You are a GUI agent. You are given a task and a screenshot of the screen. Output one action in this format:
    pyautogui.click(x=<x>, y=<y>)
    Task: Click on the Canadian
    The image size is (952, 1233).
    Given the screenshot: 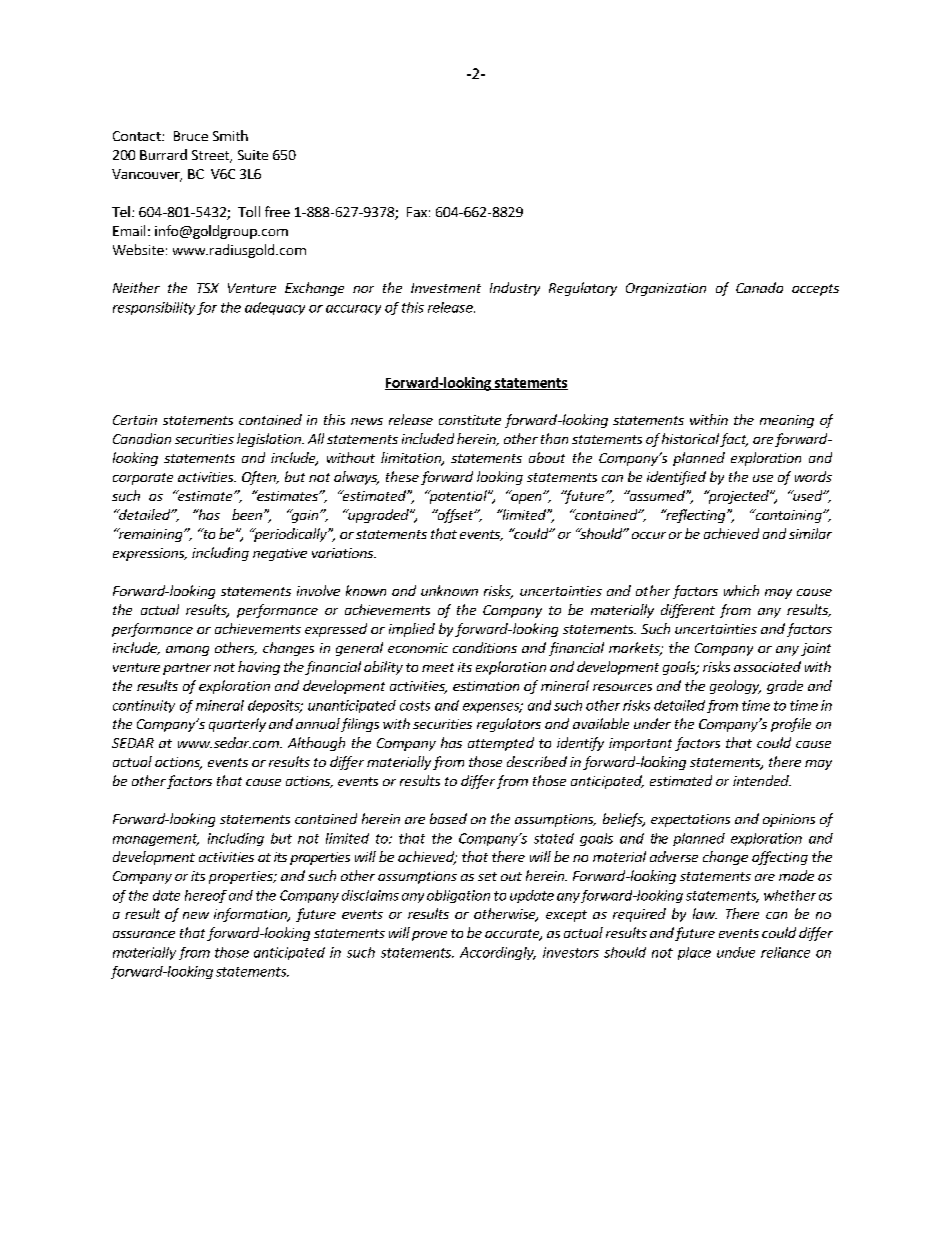 What is the action you would take?
    pyautogui.click(x=142, y=438)
